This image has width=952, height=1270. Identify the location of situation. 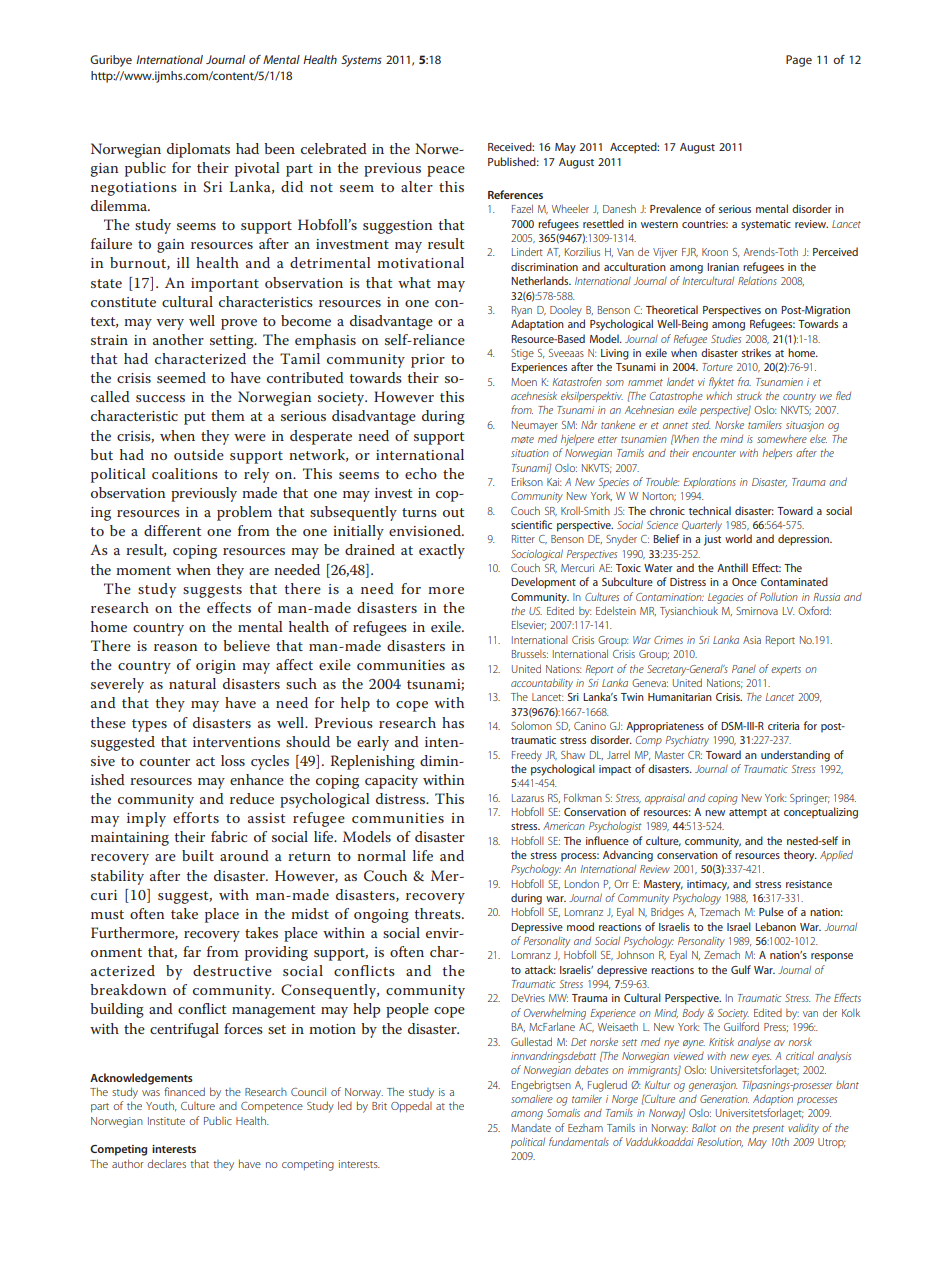
(530, 453).
